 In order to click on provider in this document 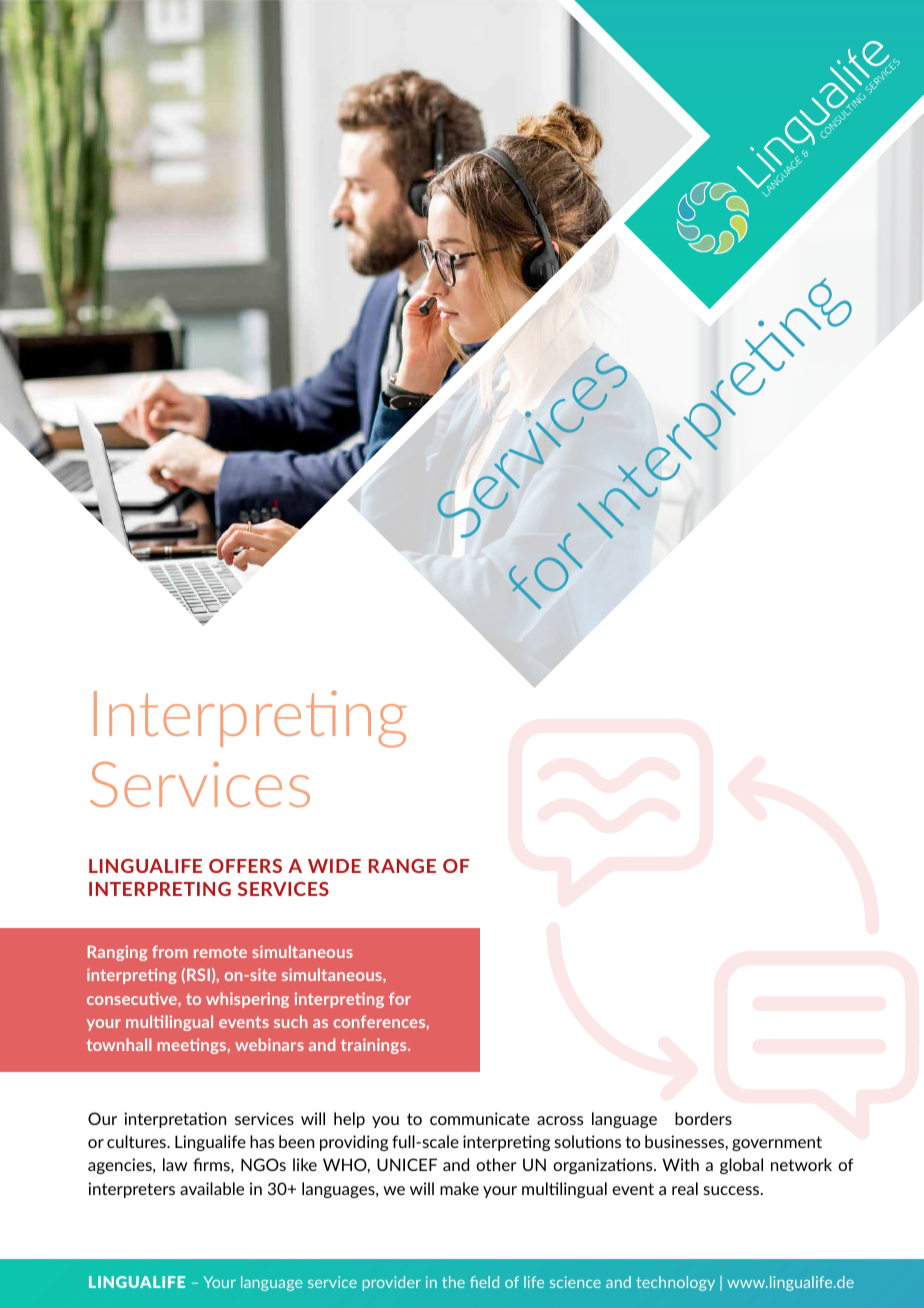, I will do `click(392, 1283)`.
